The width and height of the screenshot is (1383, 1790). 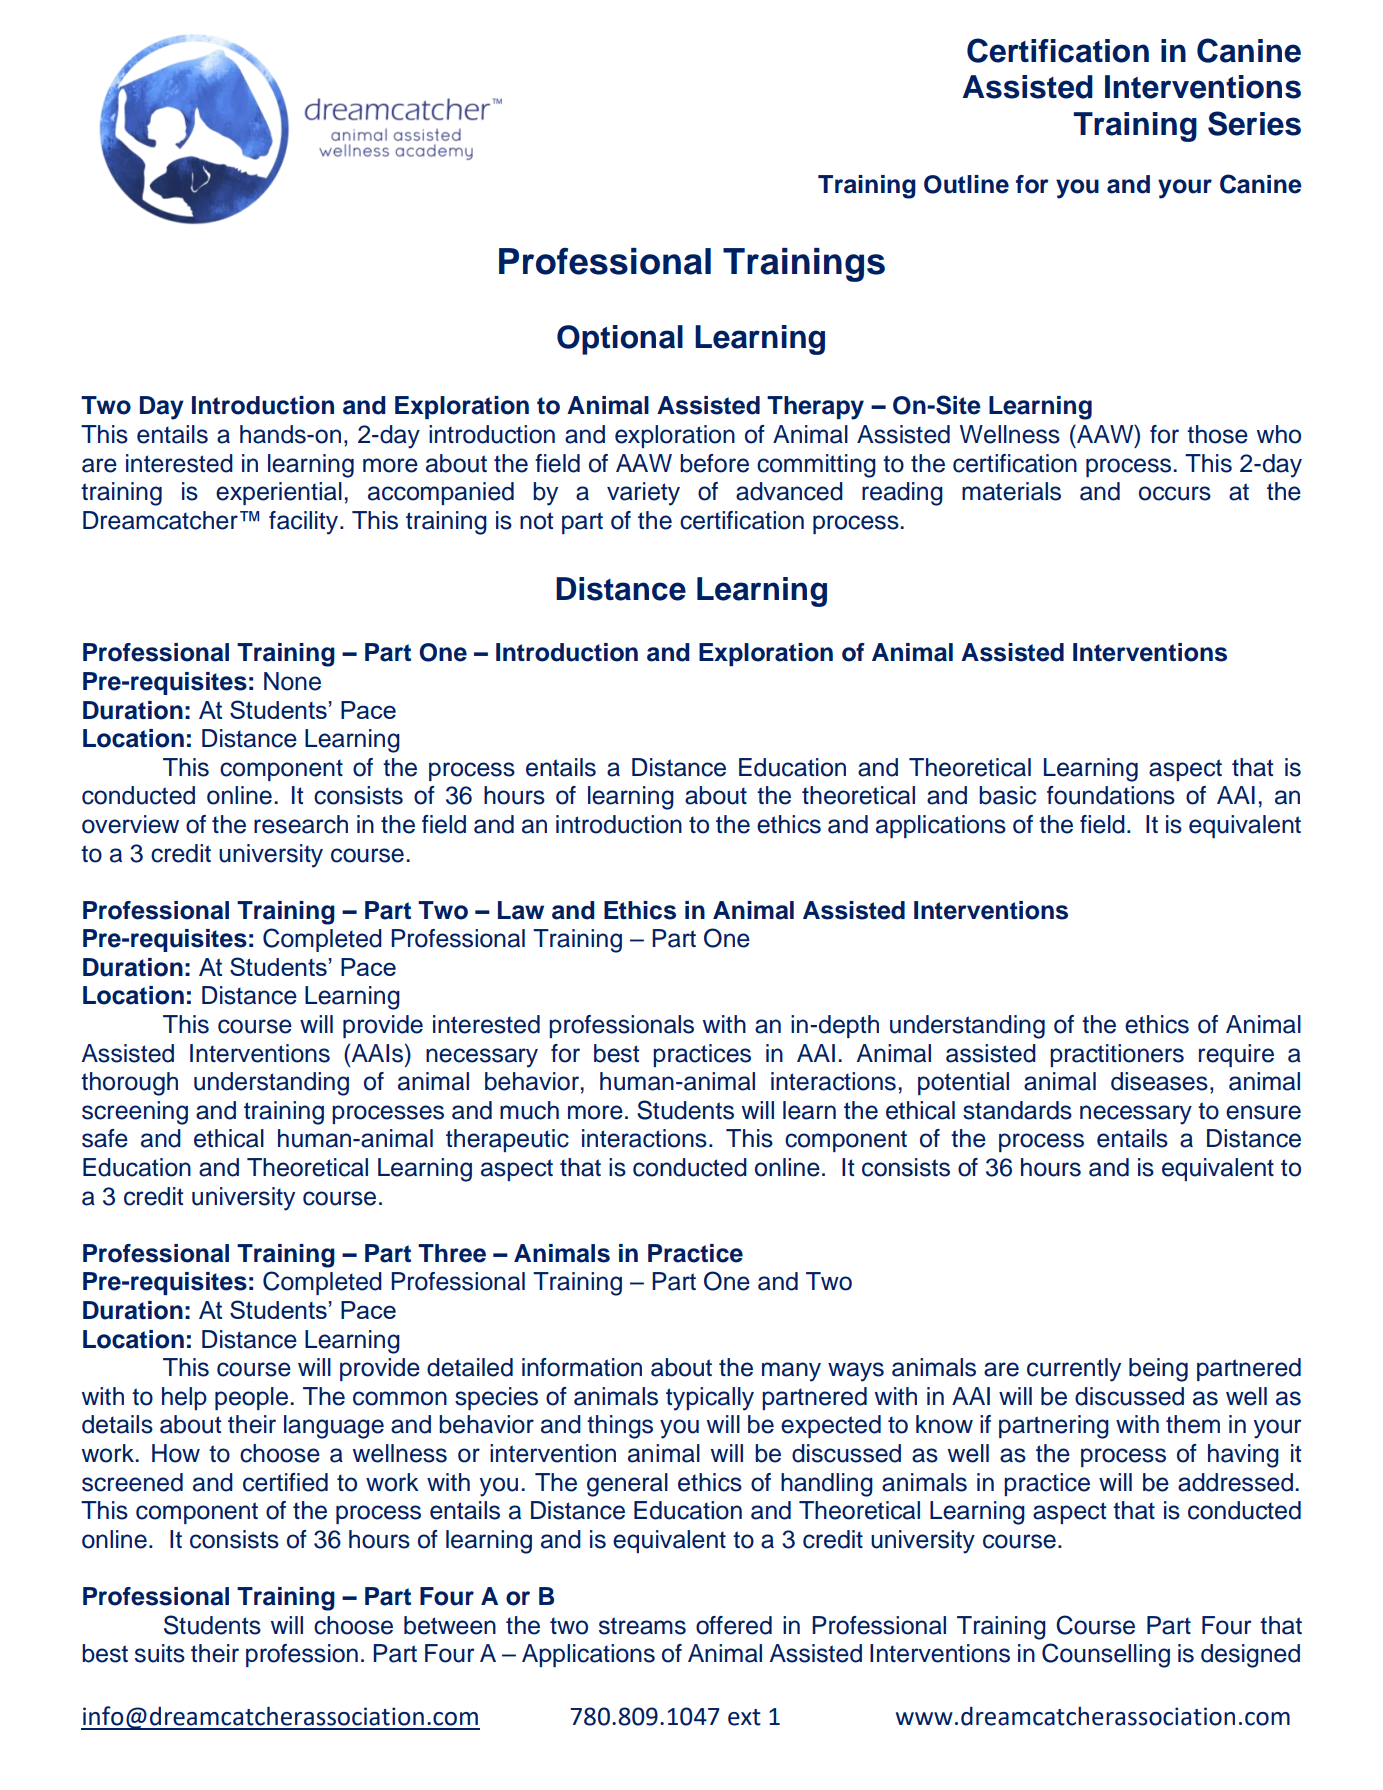 What do you see at coordinates (1254, 123) in the screenshot?
I see `Series` at bounding box center [1254, 123].
